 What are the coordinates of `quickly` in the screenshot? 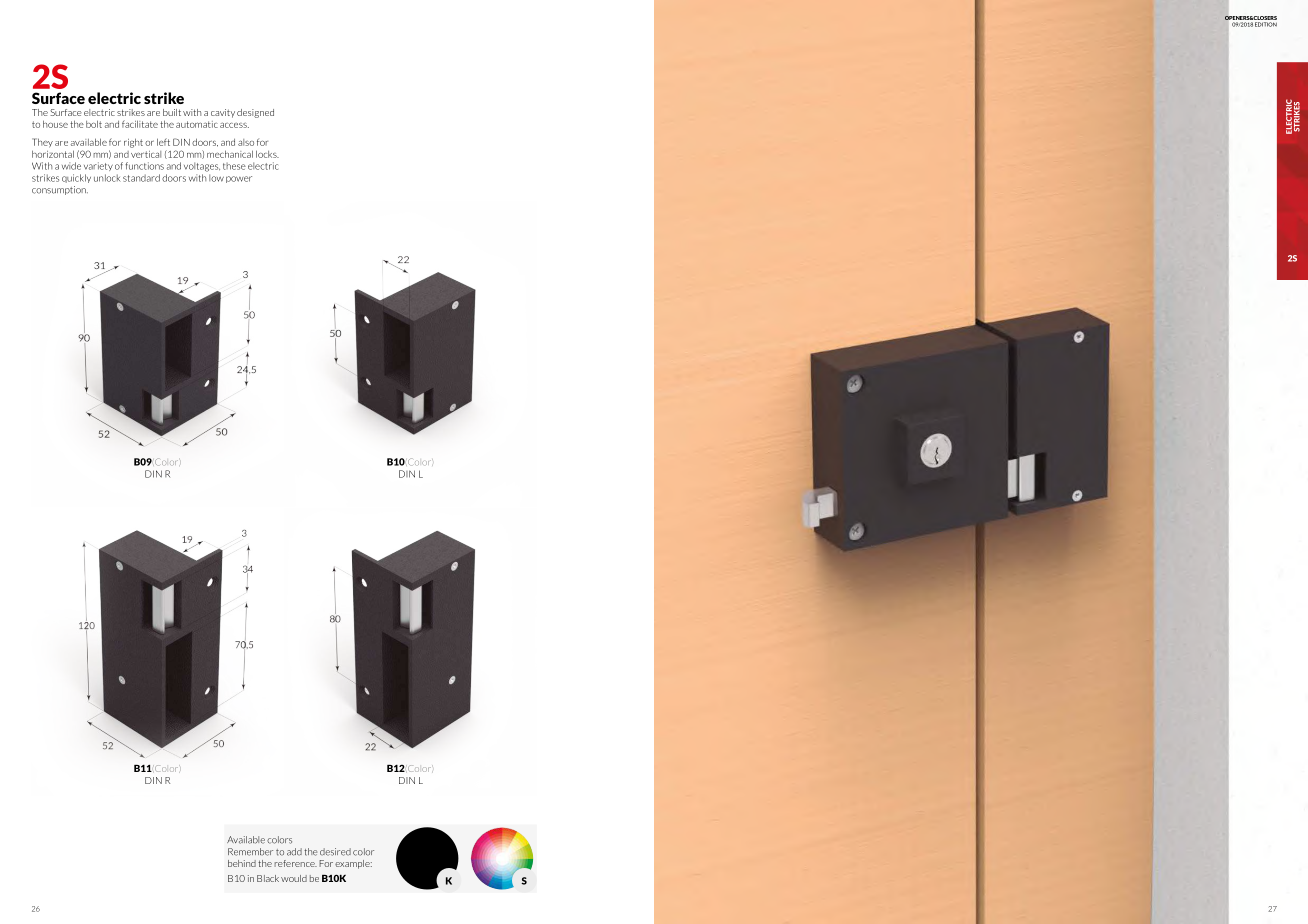 It's located at (76, 178).
